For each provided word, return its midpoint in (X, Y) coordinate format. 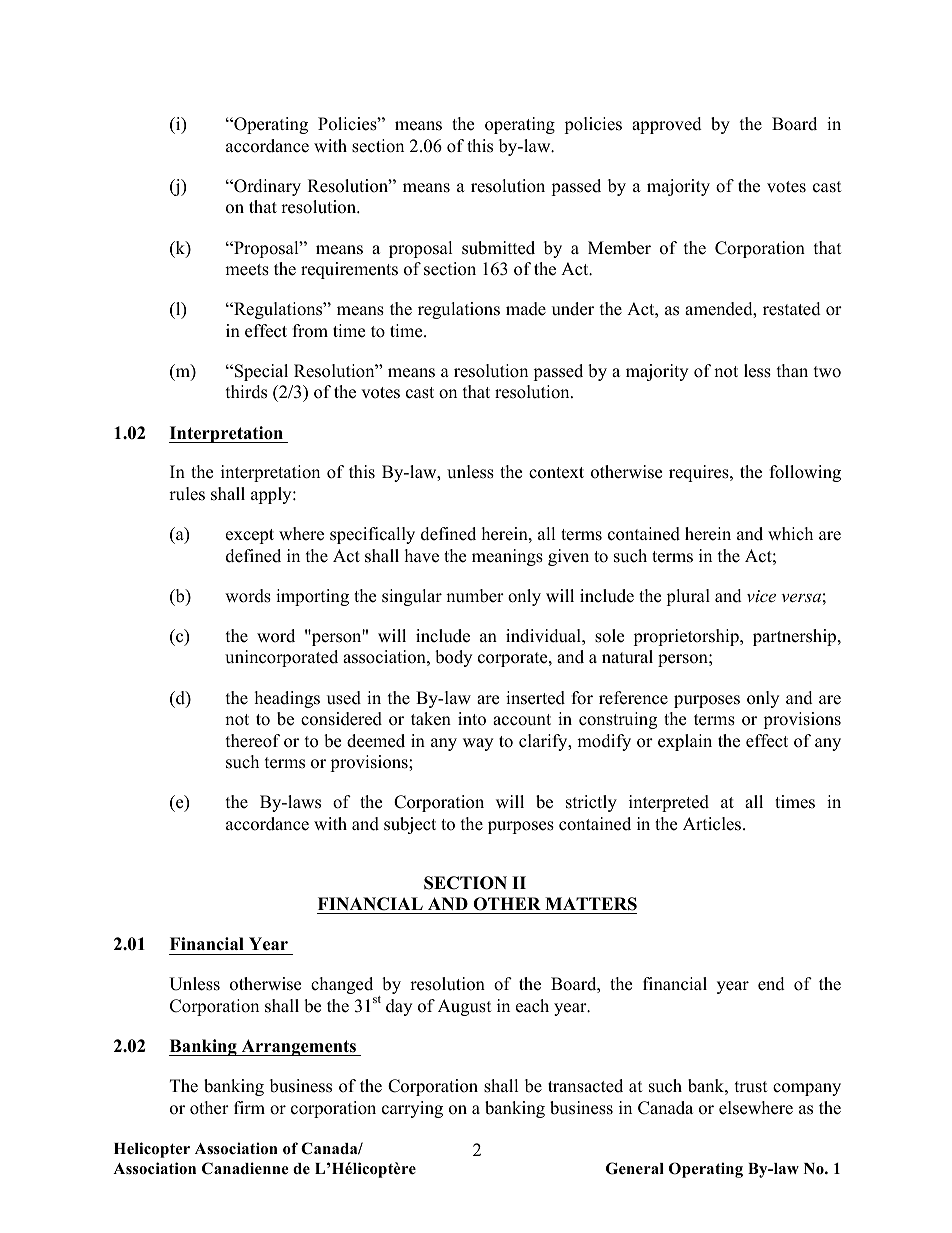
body (453, 658)
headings (287, 699)
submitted (498, 248)
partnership (796, 637)
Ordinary (266, 187)
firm (249, 1107)
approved (667, 125)
